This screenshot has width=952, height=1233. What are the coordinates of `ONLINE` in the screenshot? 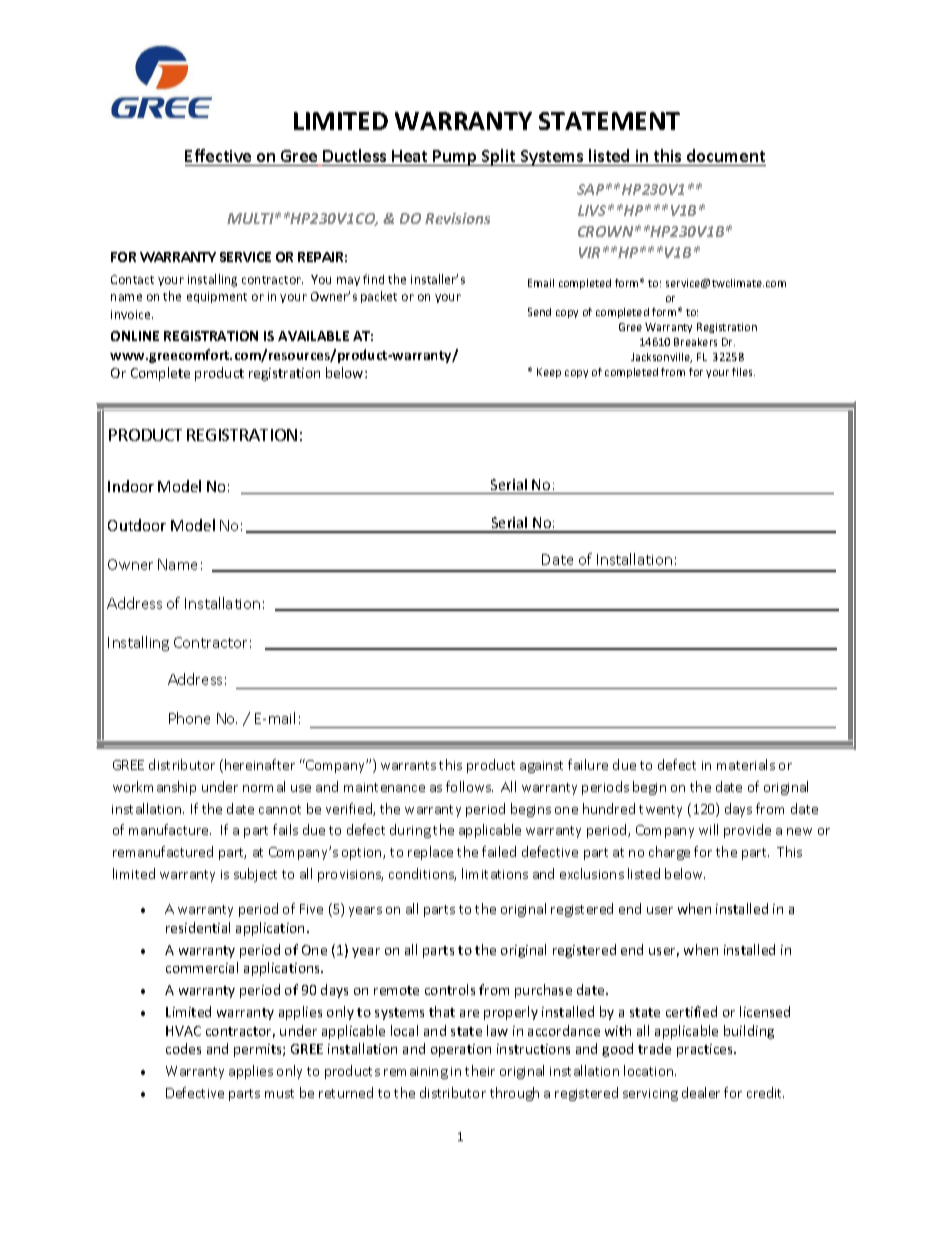 It's located at (135, 336).
